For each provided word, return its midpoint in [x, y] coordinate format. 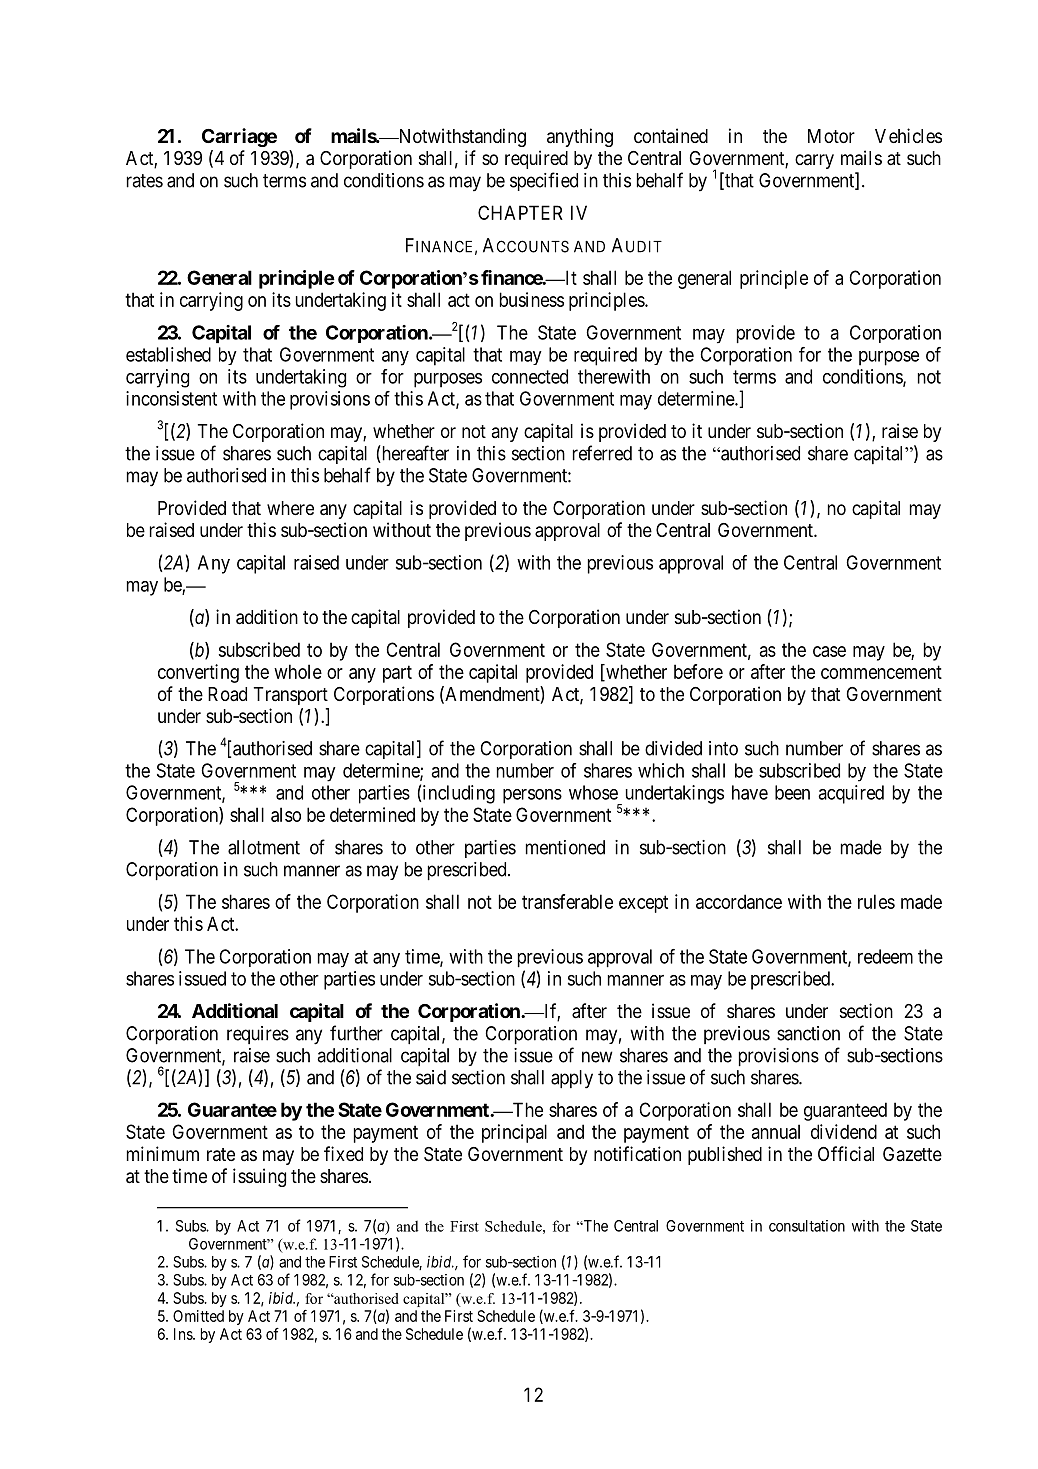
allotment [264, 847]
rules [876, 901]
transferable [567, 901]
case [829, 651]
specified [544, 181]
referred [602, 453]
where [290, 508]
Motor [831, 136]
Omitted [198, 1316]
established [168, 354]
